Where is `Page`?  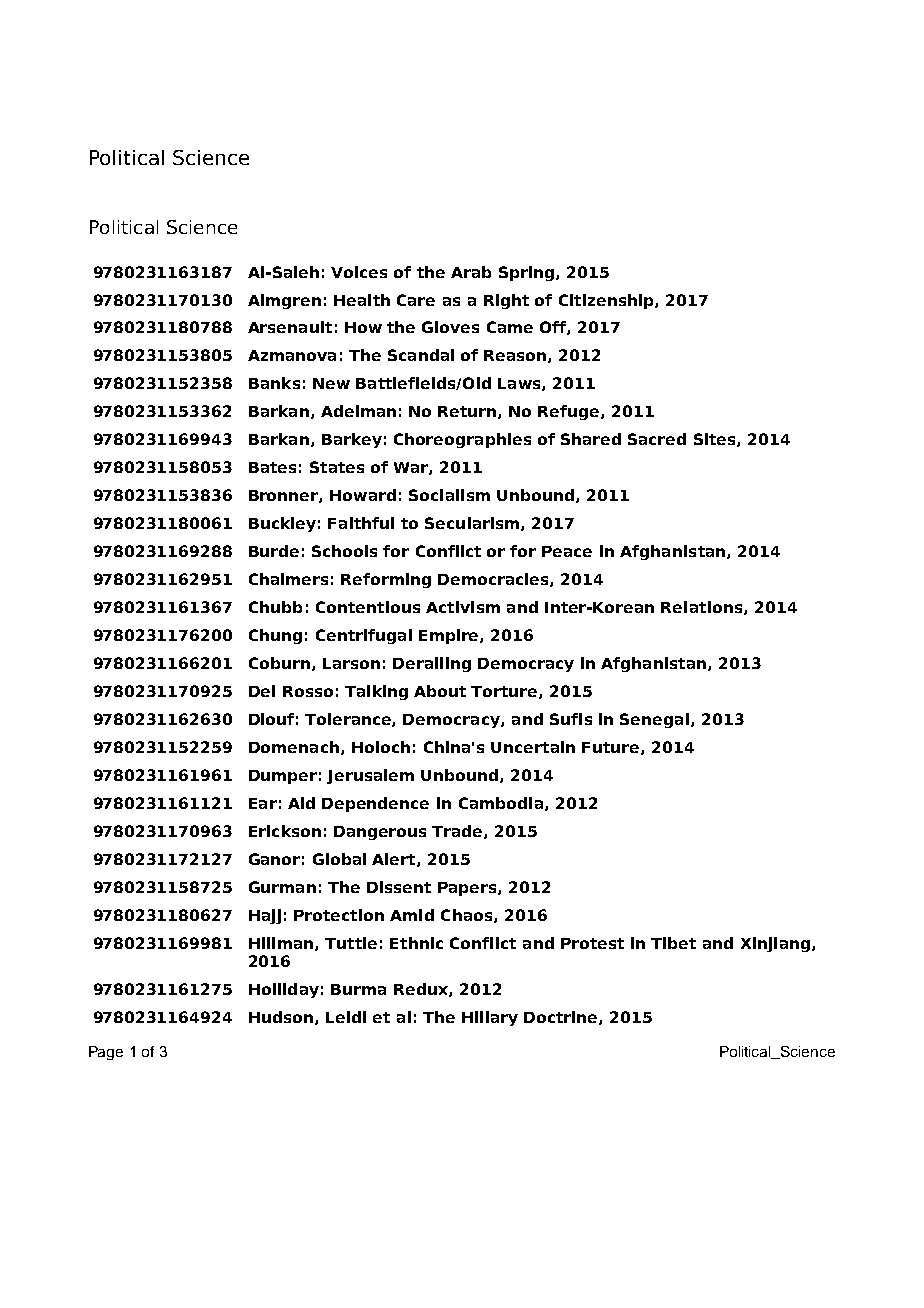 Page is located at coordinates (106, 1053).
